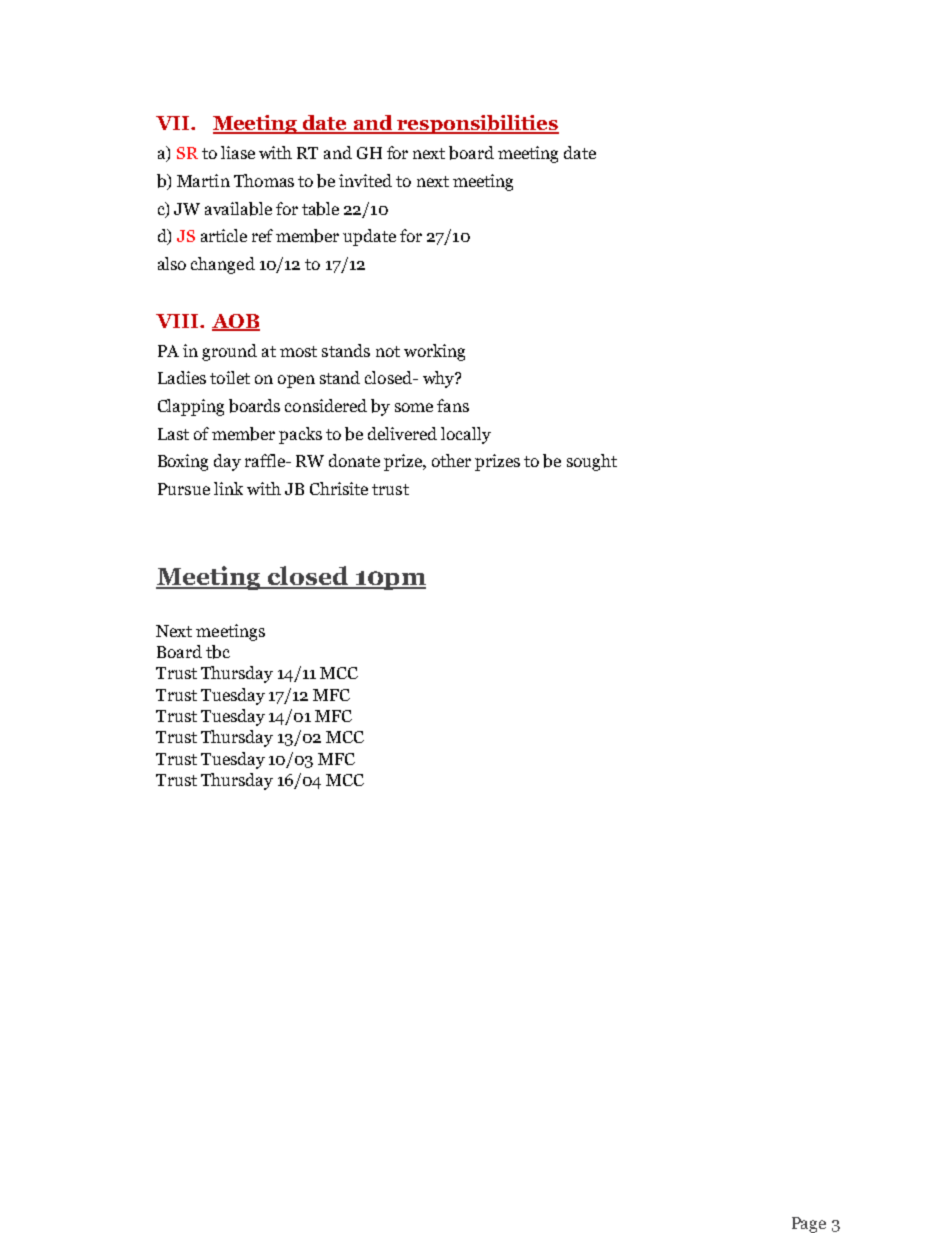 This document has height=1233, width=952. I want to click on donate, so click(354, 460).
